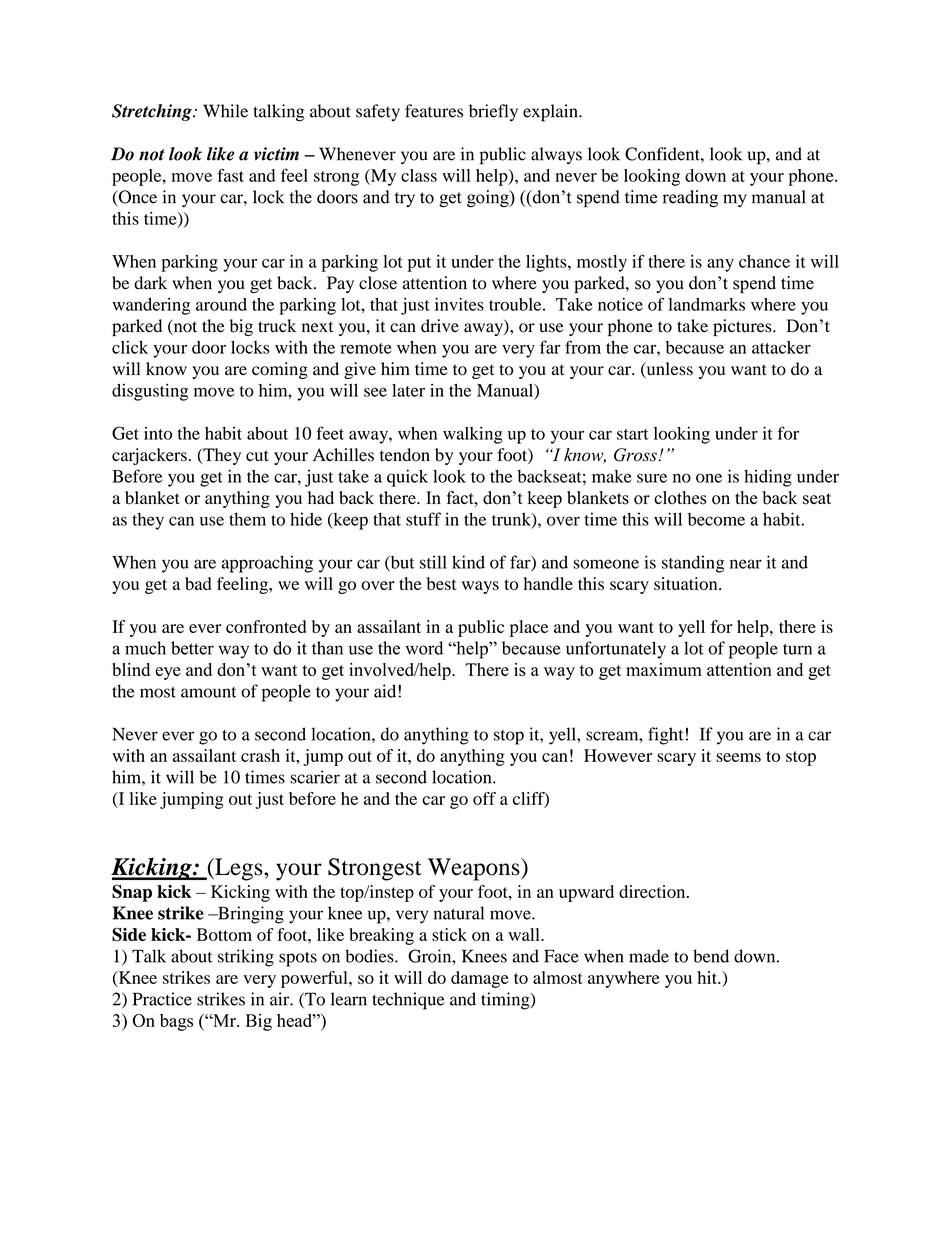 This image has height=1233, width=952. What do you see at coordinates (468, 562) in the image?
I see `kind` at bounding box center [468, 562].
